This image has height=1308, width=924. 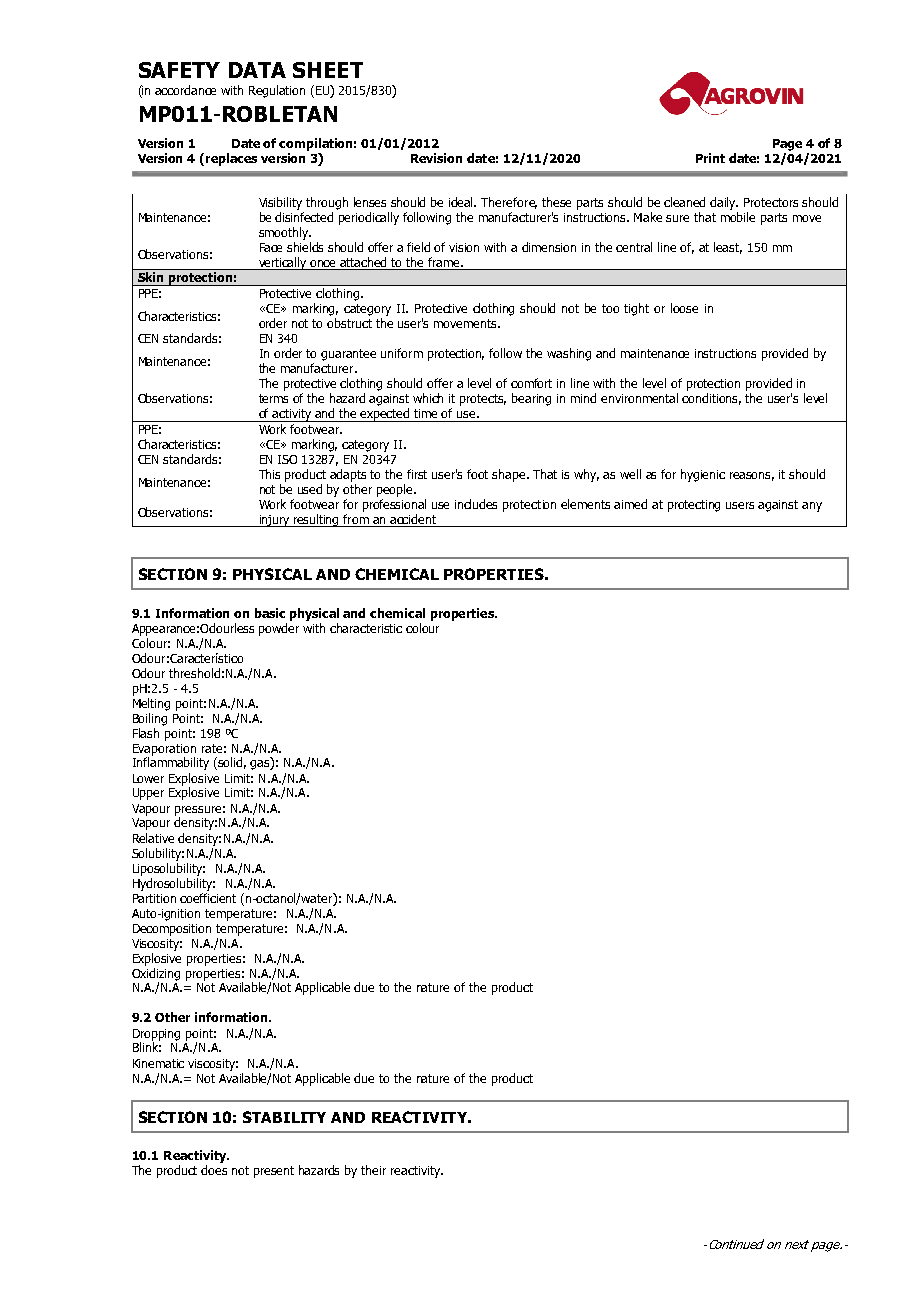 I want to click on Decomposition, so click(x=172, y=930).
